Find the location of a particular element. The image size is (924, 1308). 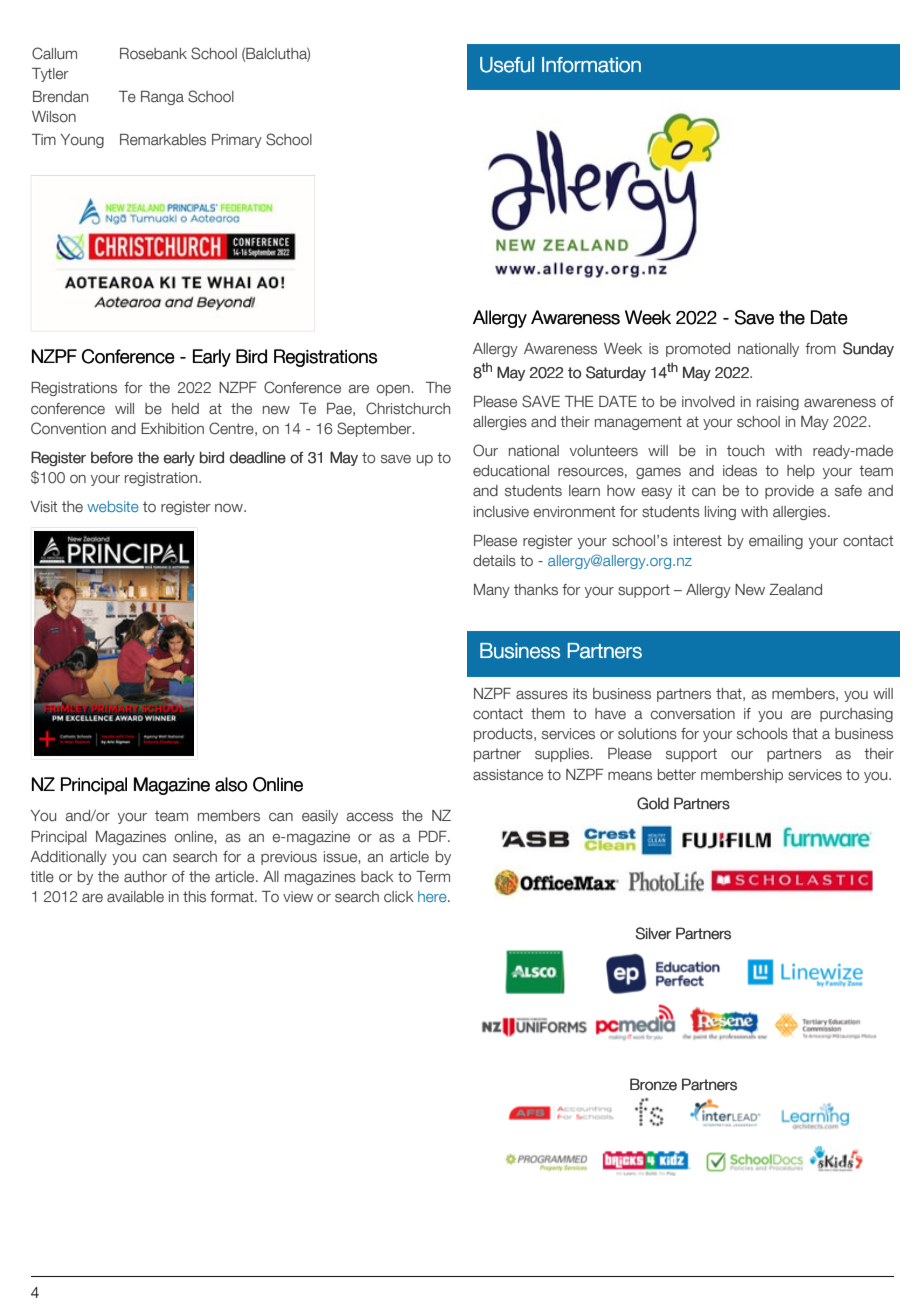

open is located at coordinates (394, 390).
